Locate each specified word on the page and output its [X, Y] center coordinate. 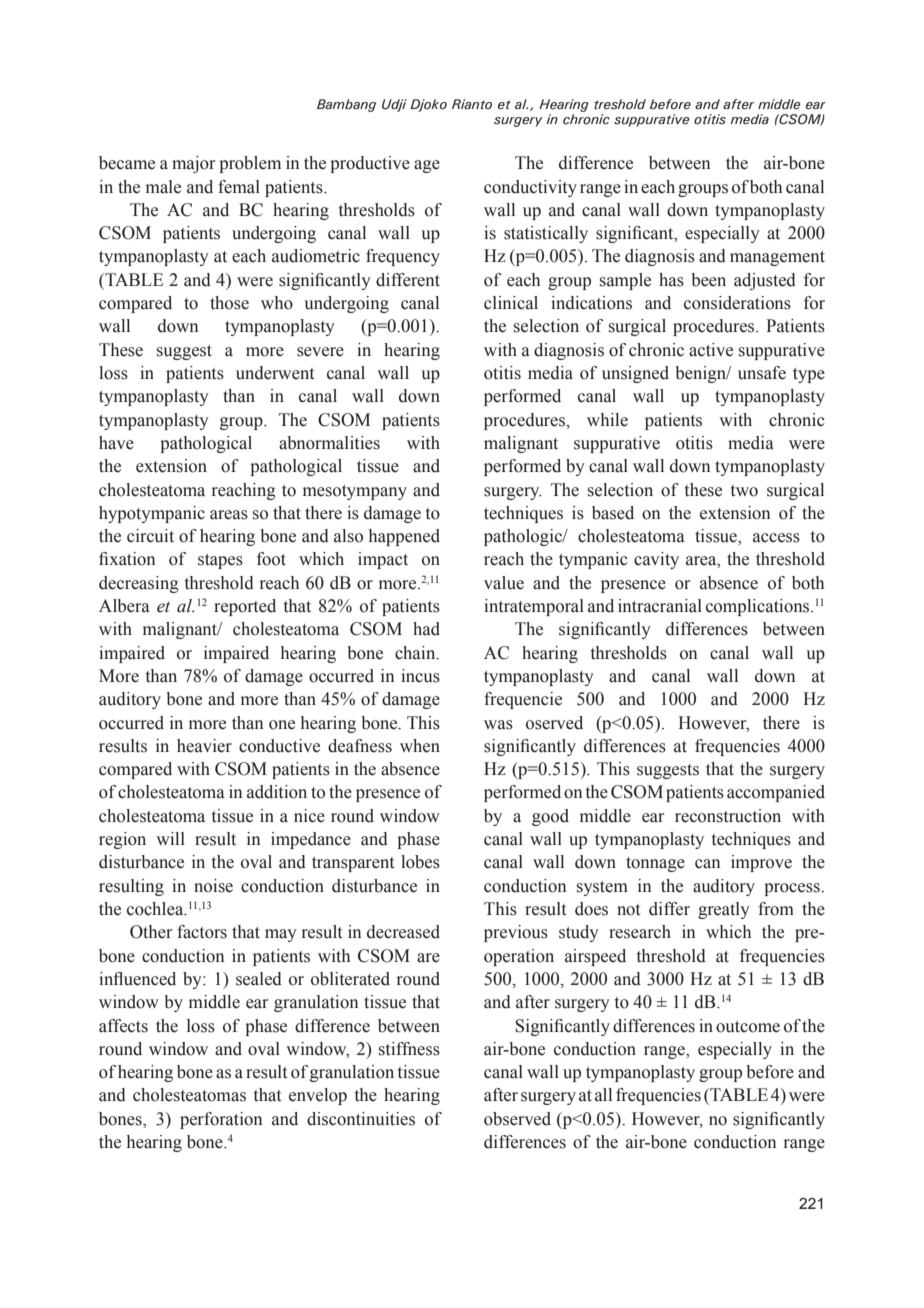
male [163, 187]
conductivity [530, 188]
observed [517, 1119]
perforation [221, 1120]
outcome [748, 1027]
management [777, 258]
